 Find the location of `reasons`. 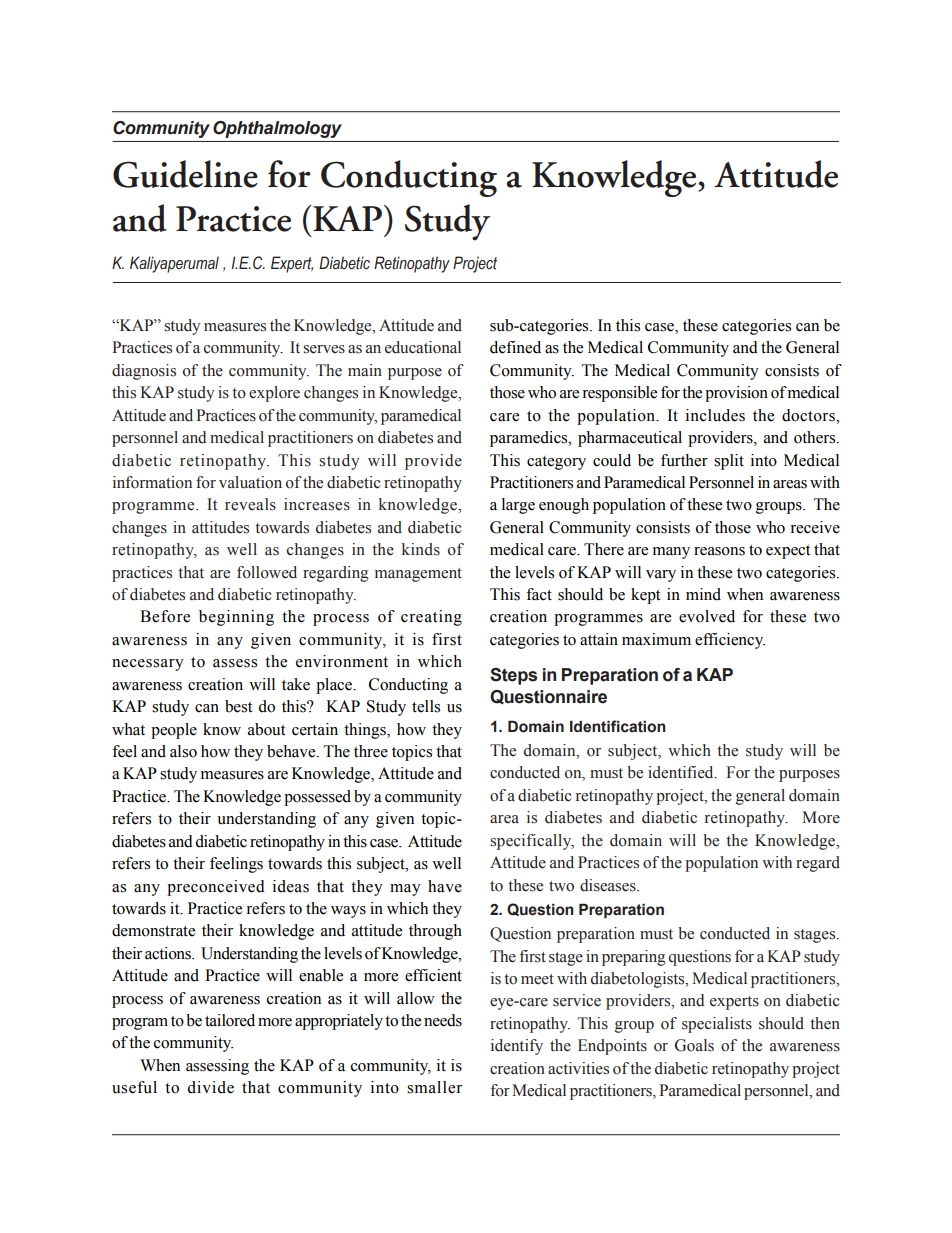

reasons is located at coordinates (719, 551).
